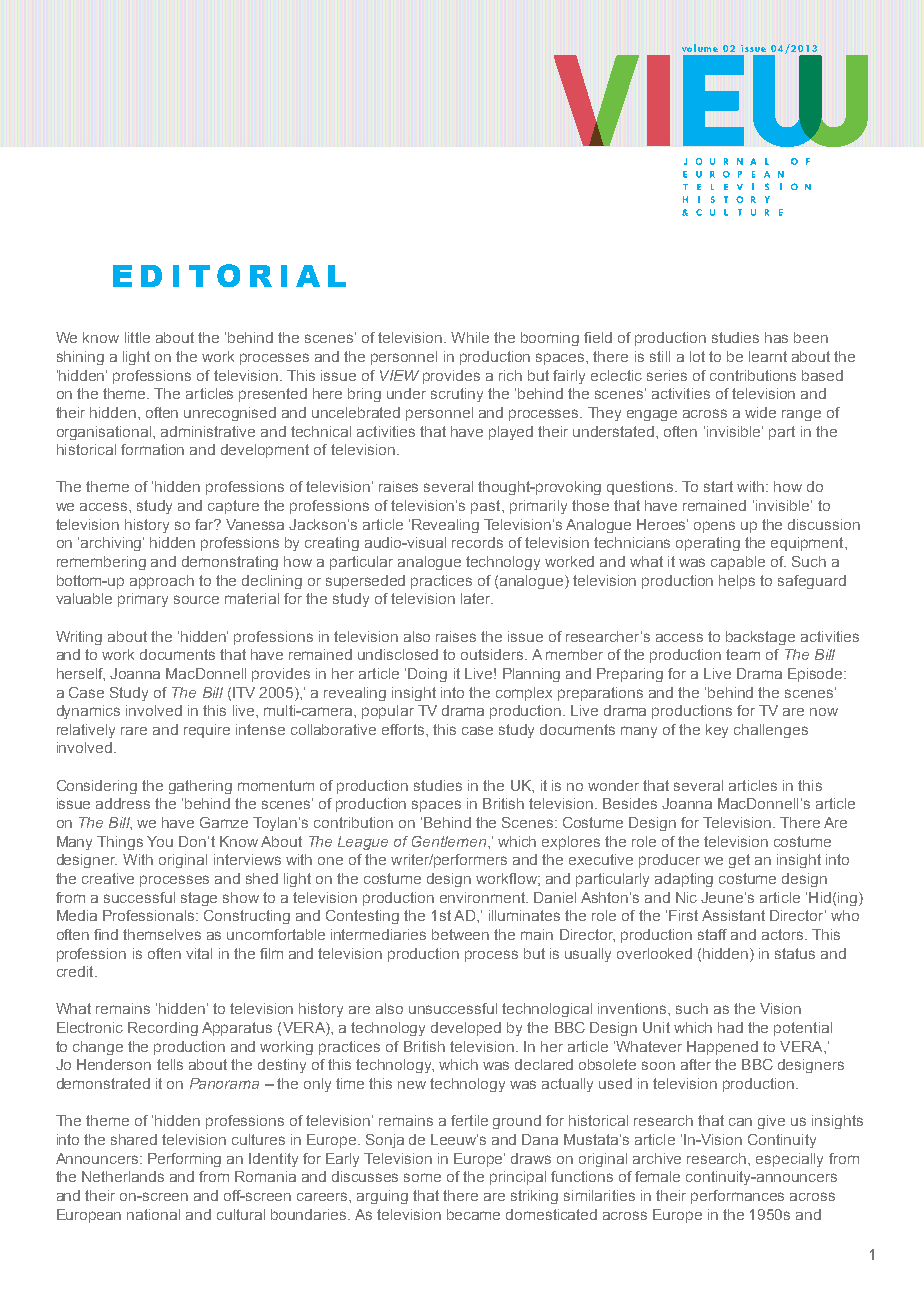 This page has height=1308, width=924. I want to click on volume, so click(700, 48).
